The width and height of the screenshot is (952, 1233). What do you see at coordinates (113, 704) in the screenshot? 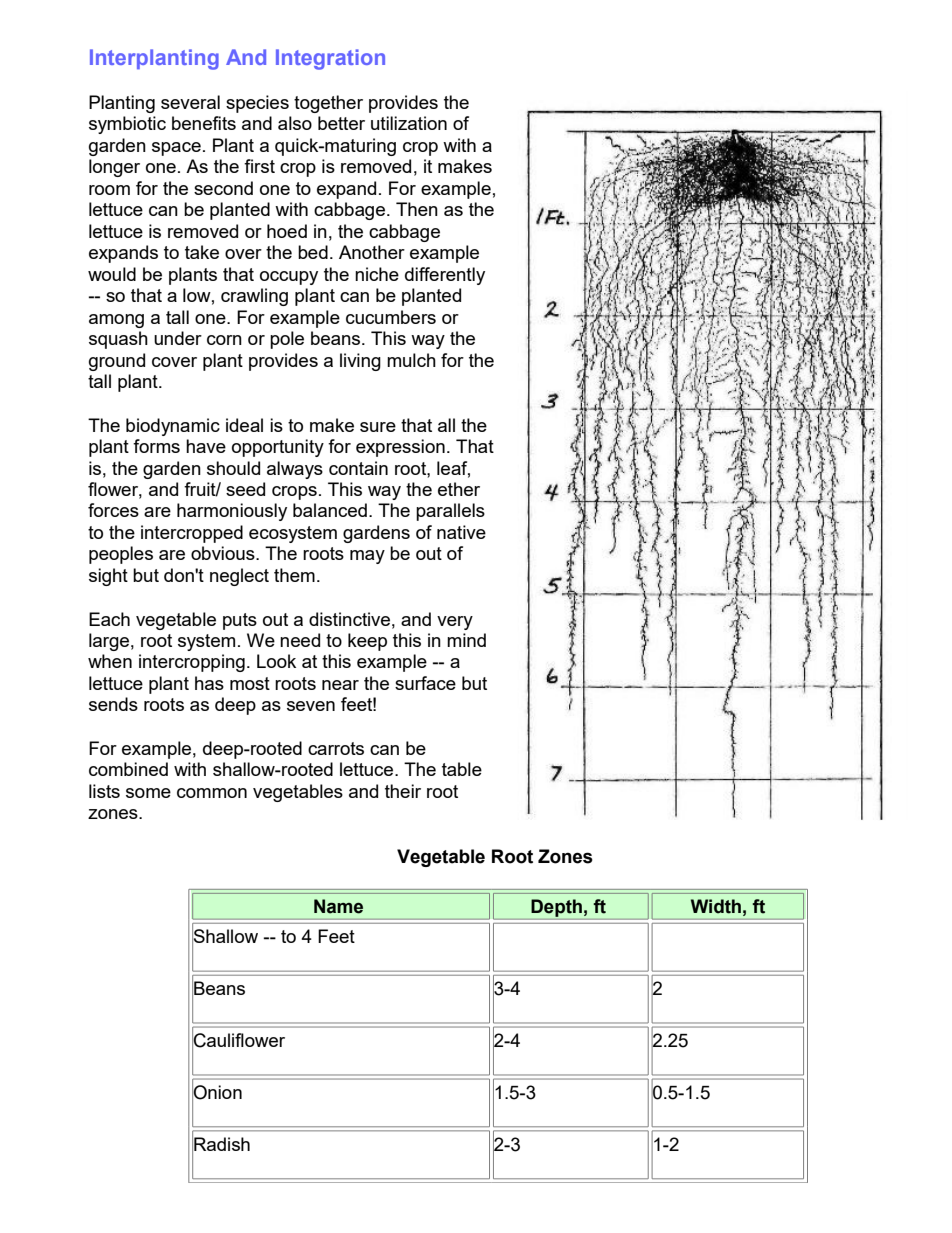
I see `sends` at bounding box center [113, 704].
